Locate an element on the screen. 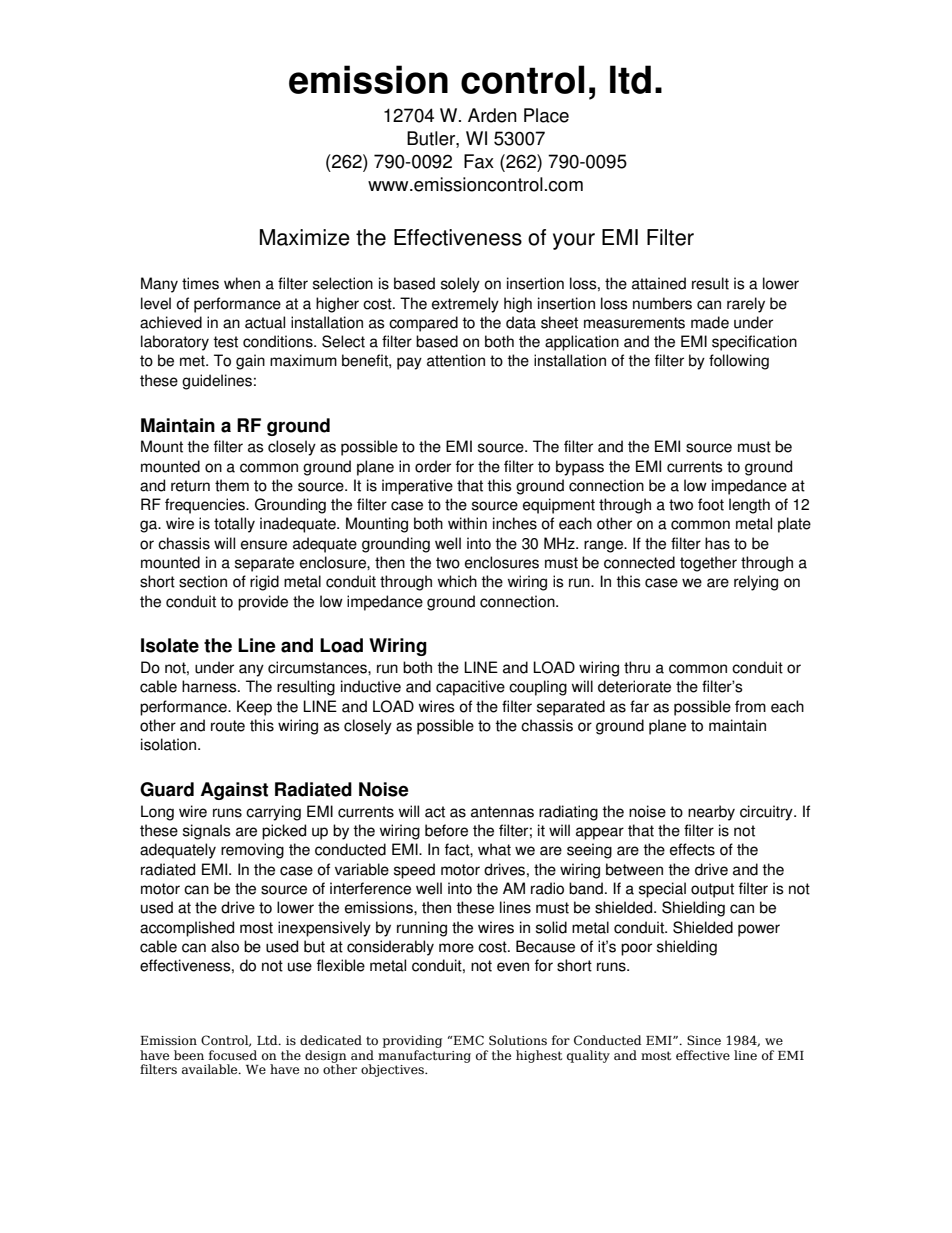 Image resolution: width=952 pixels, height=1233 pixels. route is located at coordinates (228, 726).
